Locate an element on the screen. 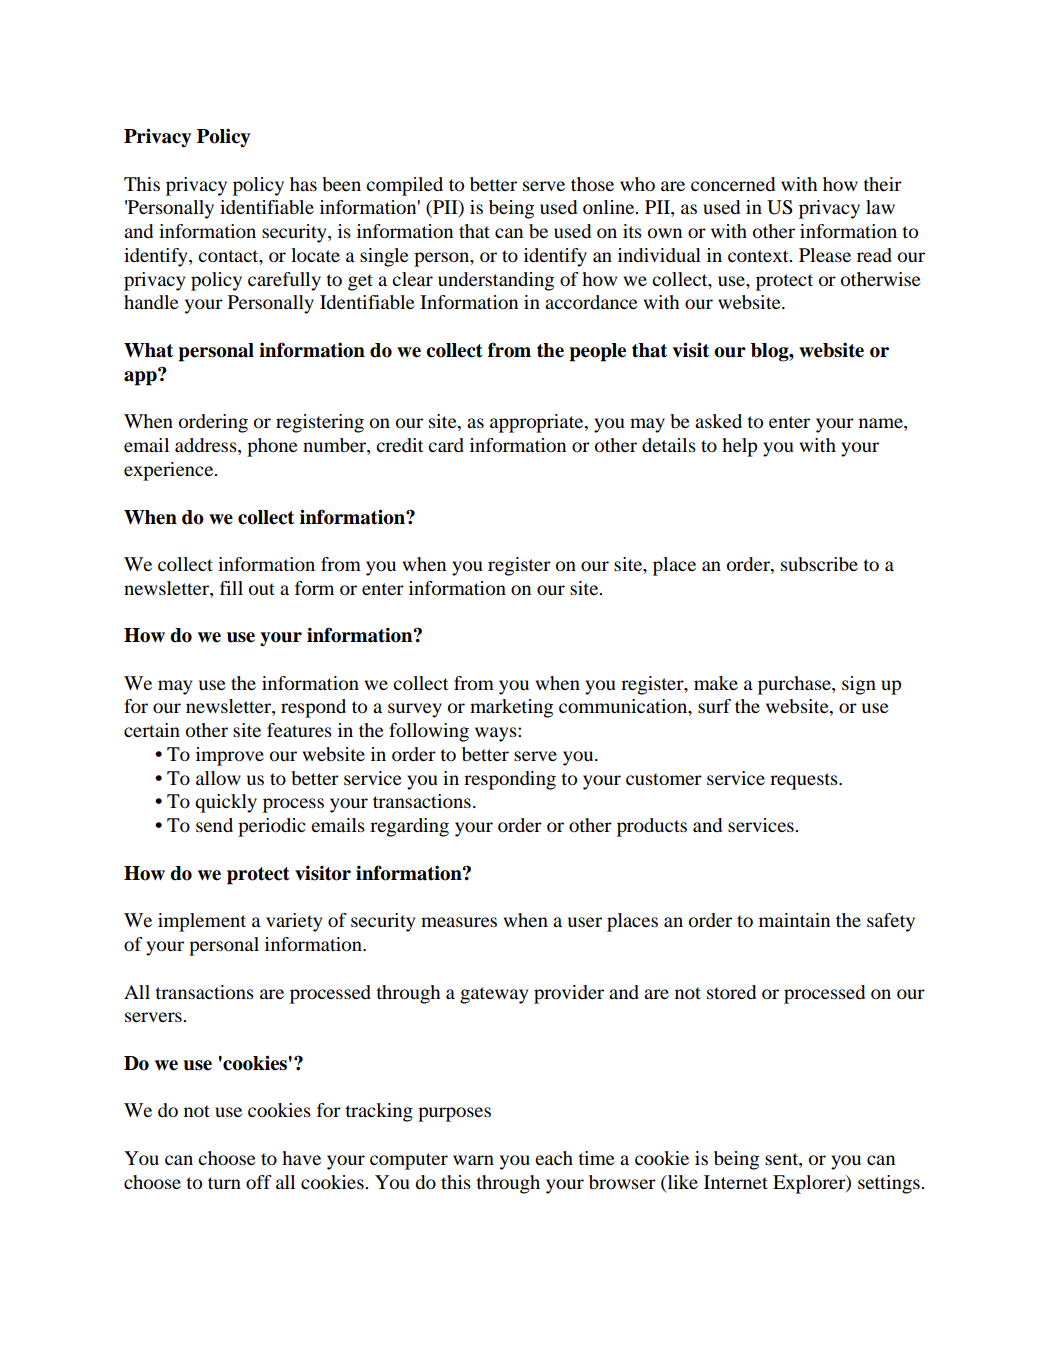 This screenshot has width=1054, height=1364. those is located at coordinates (592, 184).
